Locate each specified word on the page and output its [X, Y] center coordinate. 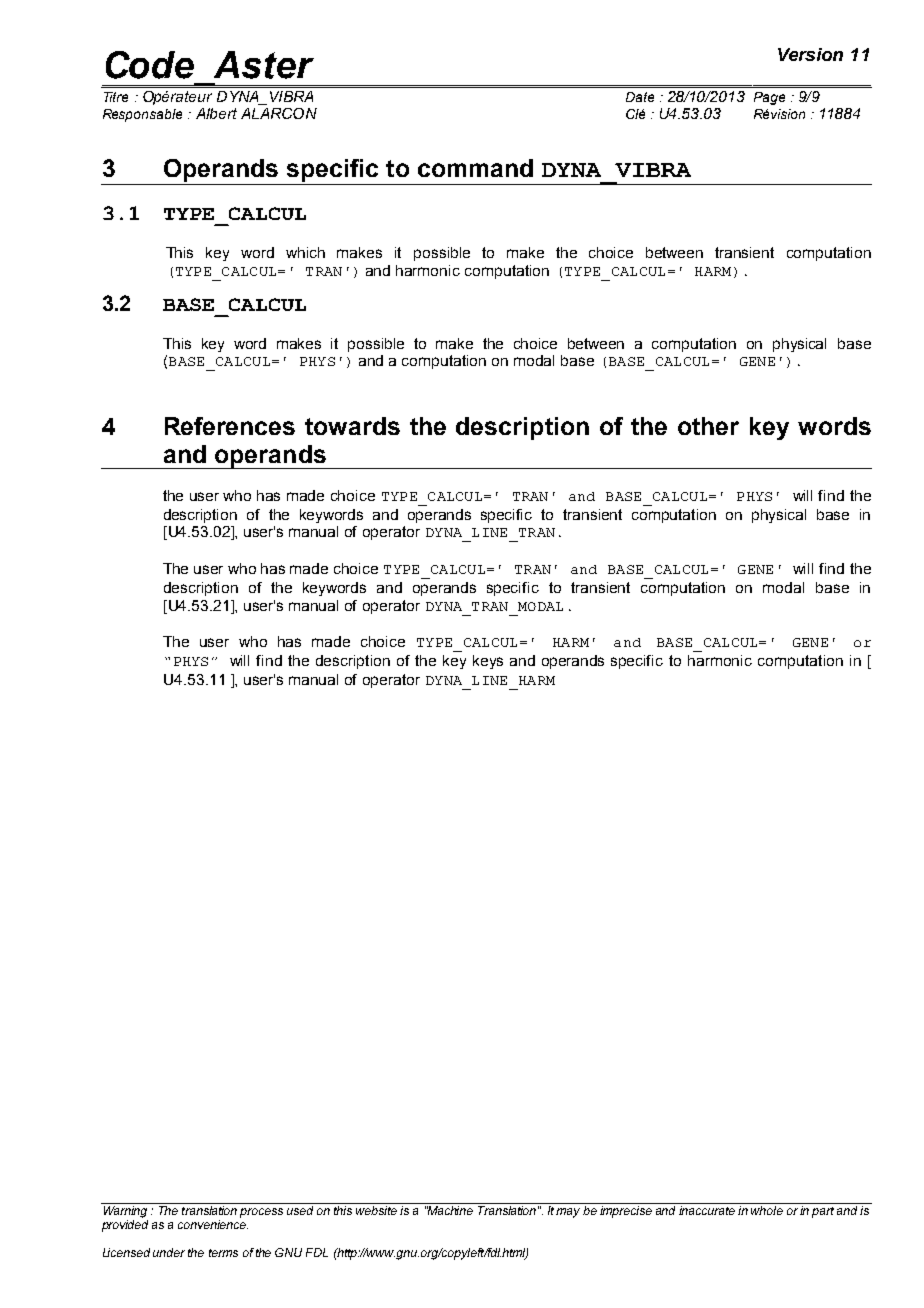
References [230, 426]
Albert [216, 113]
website [376, 1210]
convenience [213, 1224]
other [708, 426]
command [475, 168]
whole [767, 1210]
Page [769, 98]
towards [352, 426]
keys [488, 662]
